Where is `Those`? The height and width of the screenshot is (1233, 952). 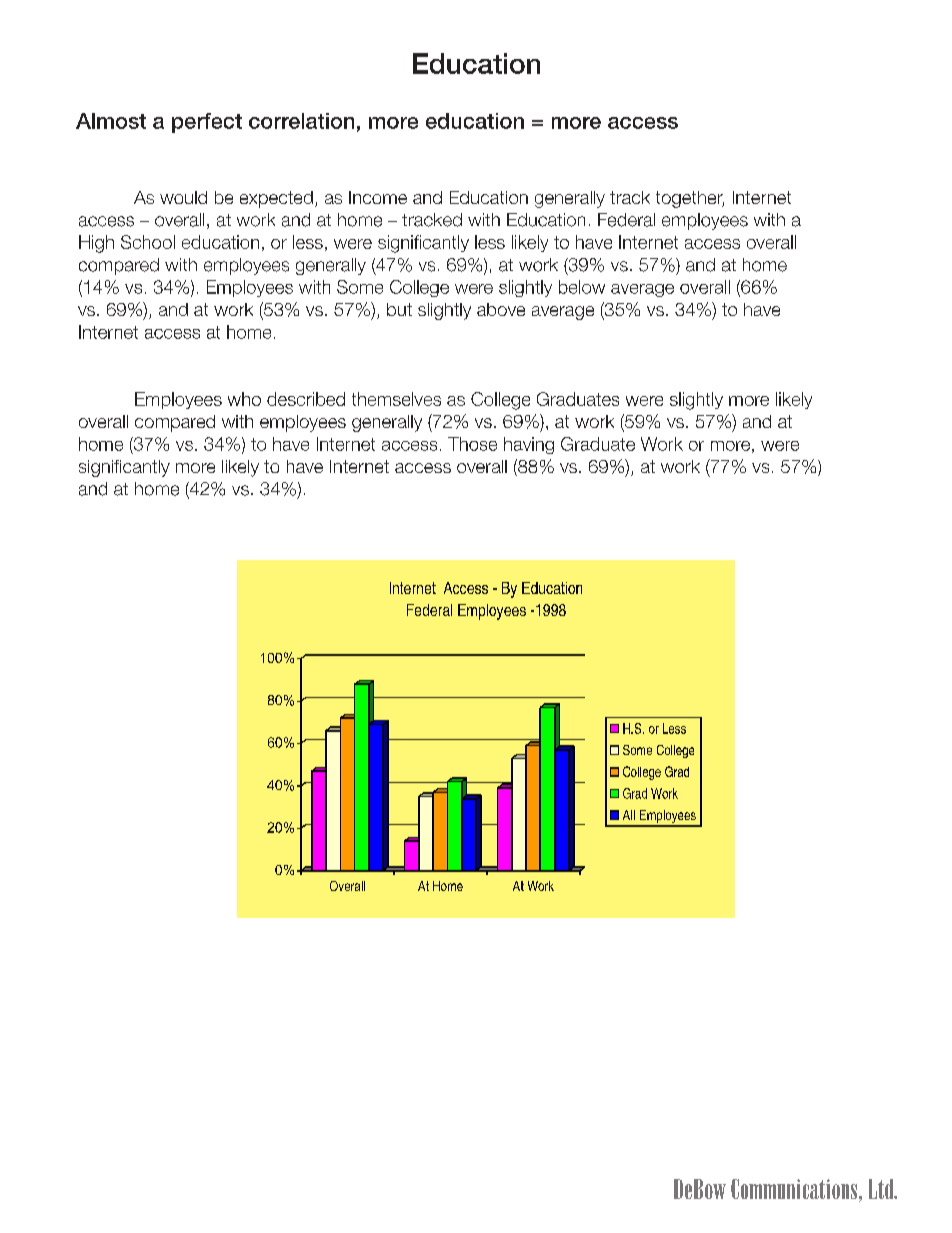 Those is located at coordinates (472, 444).
